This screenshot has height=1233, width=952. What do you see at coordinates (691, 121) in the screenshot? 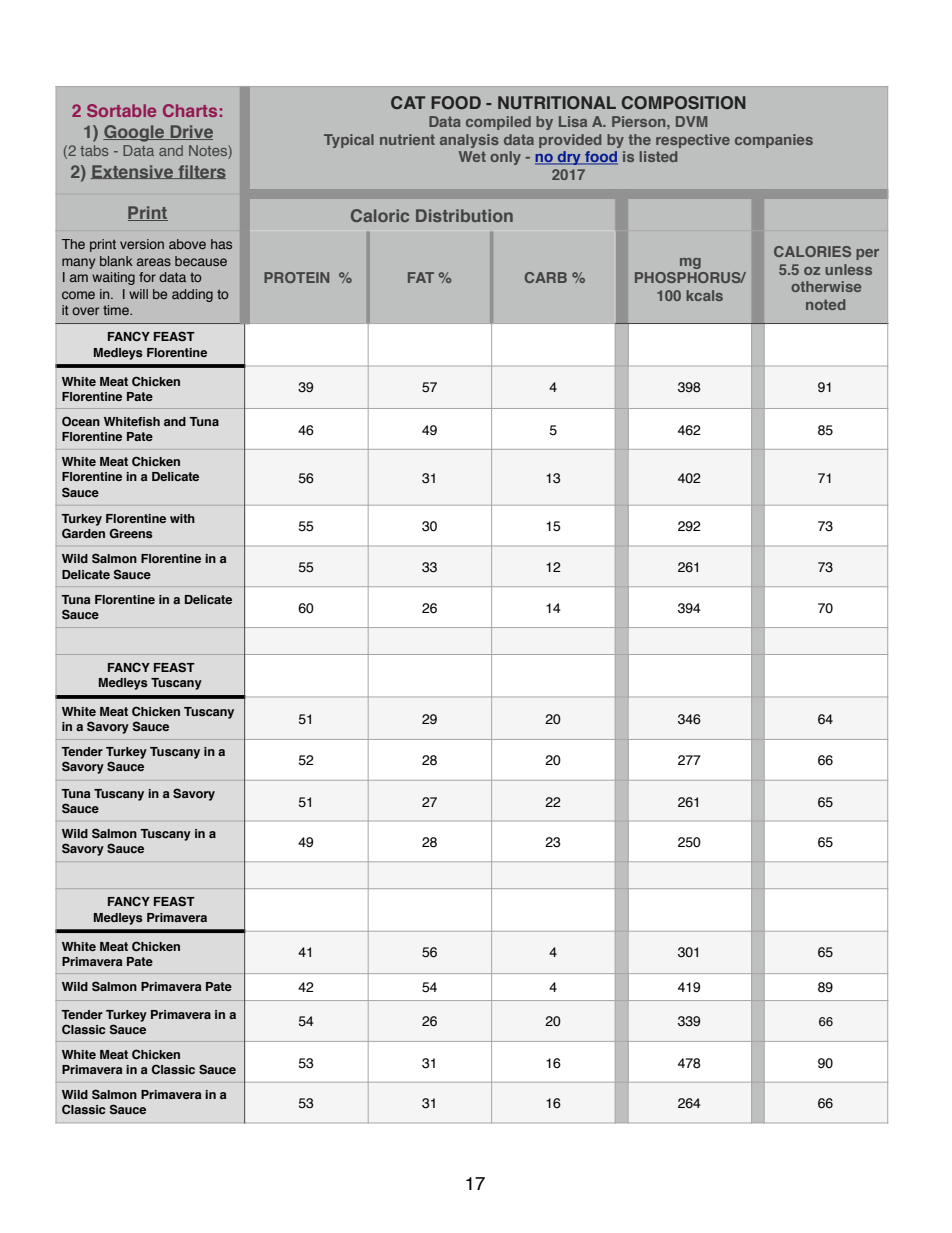
I see `DVM` at bounding box center [691, 121].
